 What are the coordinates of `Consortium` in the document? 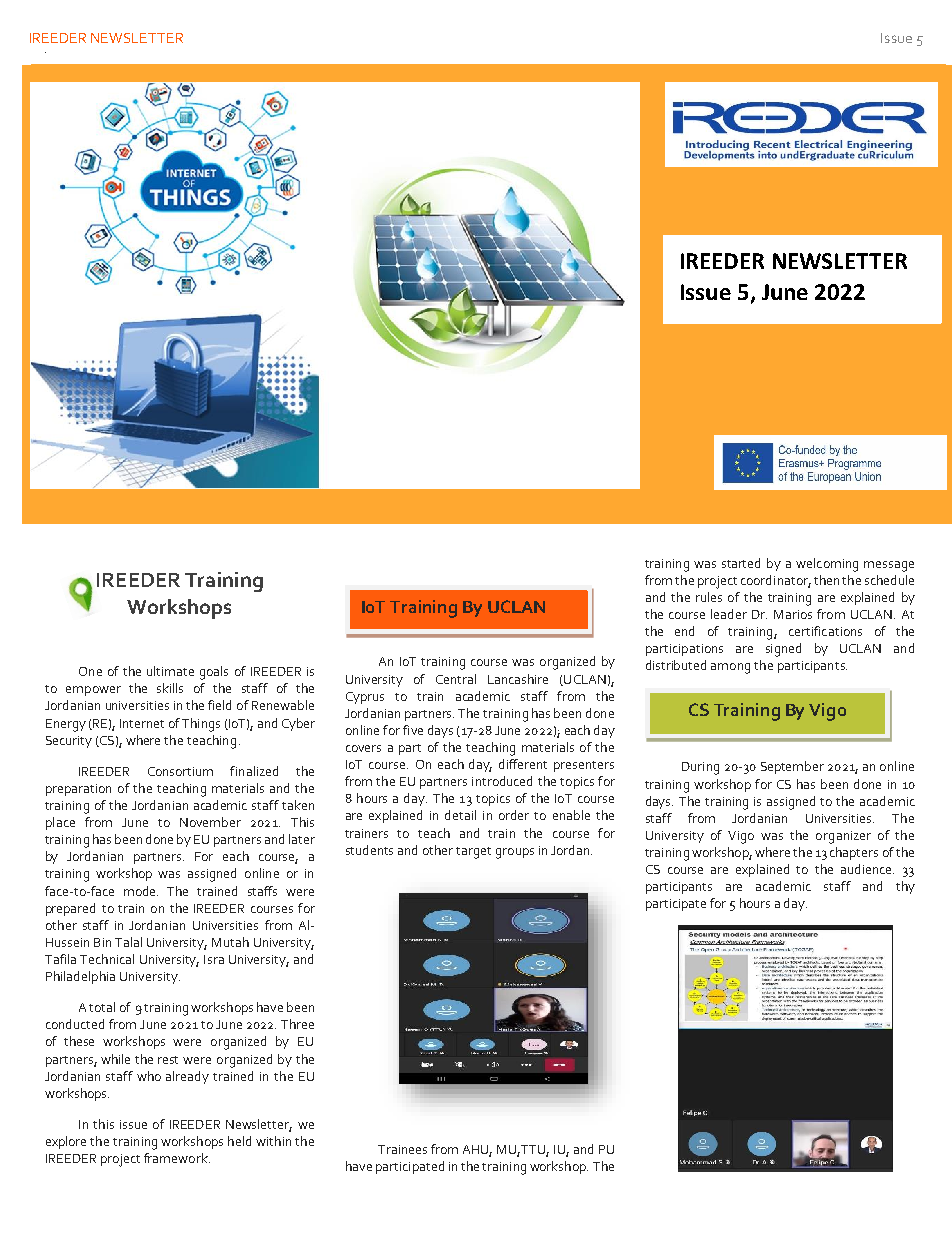 It's located at (180, 771).
